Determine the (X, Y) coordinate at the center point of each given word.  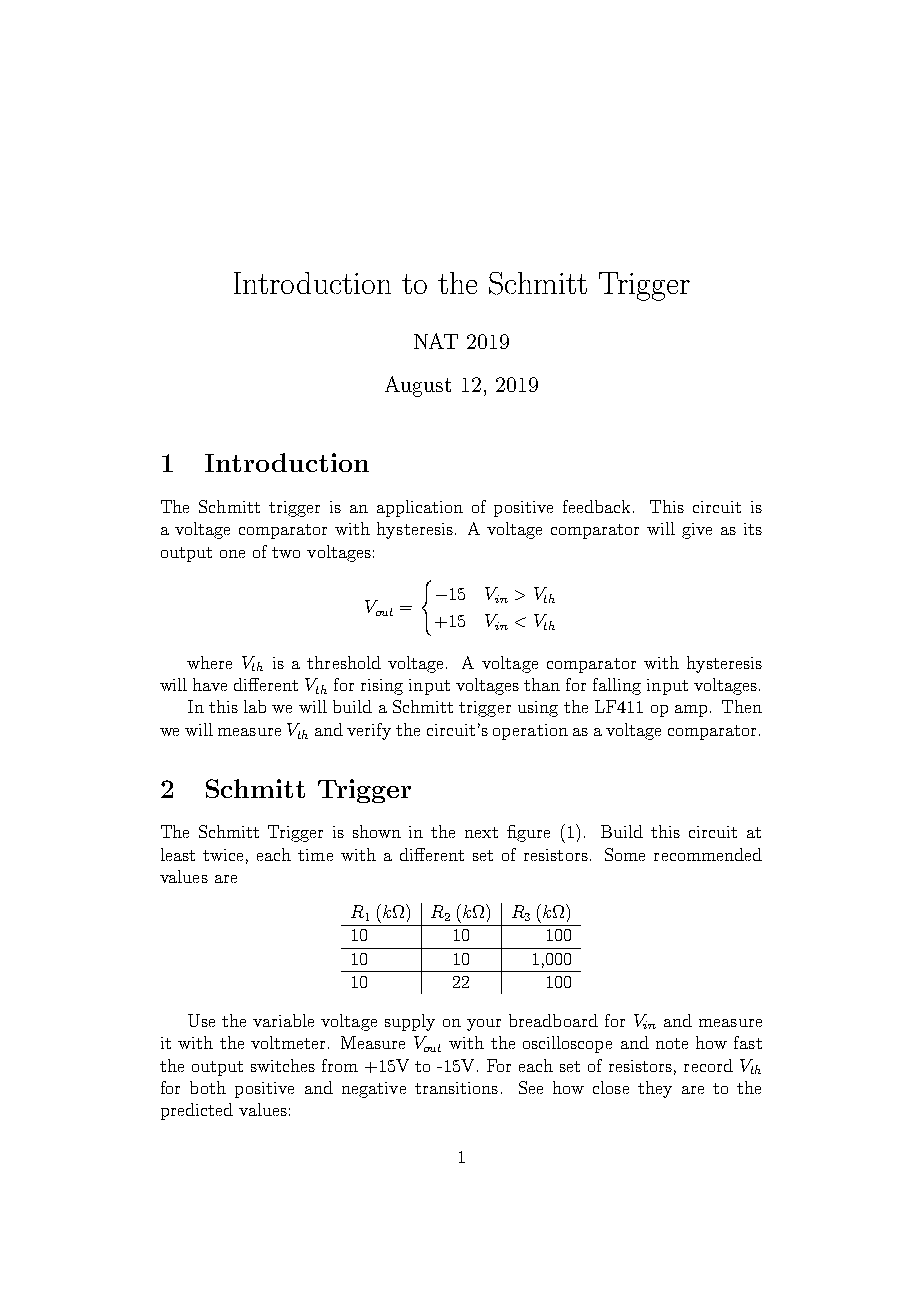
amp (691, 711)
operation (530, 732)
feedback (596, 506)
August (418, 386)
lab (255, 706)
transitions (456, 1088)
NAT (436, 341)
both (208, 1087)
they (655, 1089)
